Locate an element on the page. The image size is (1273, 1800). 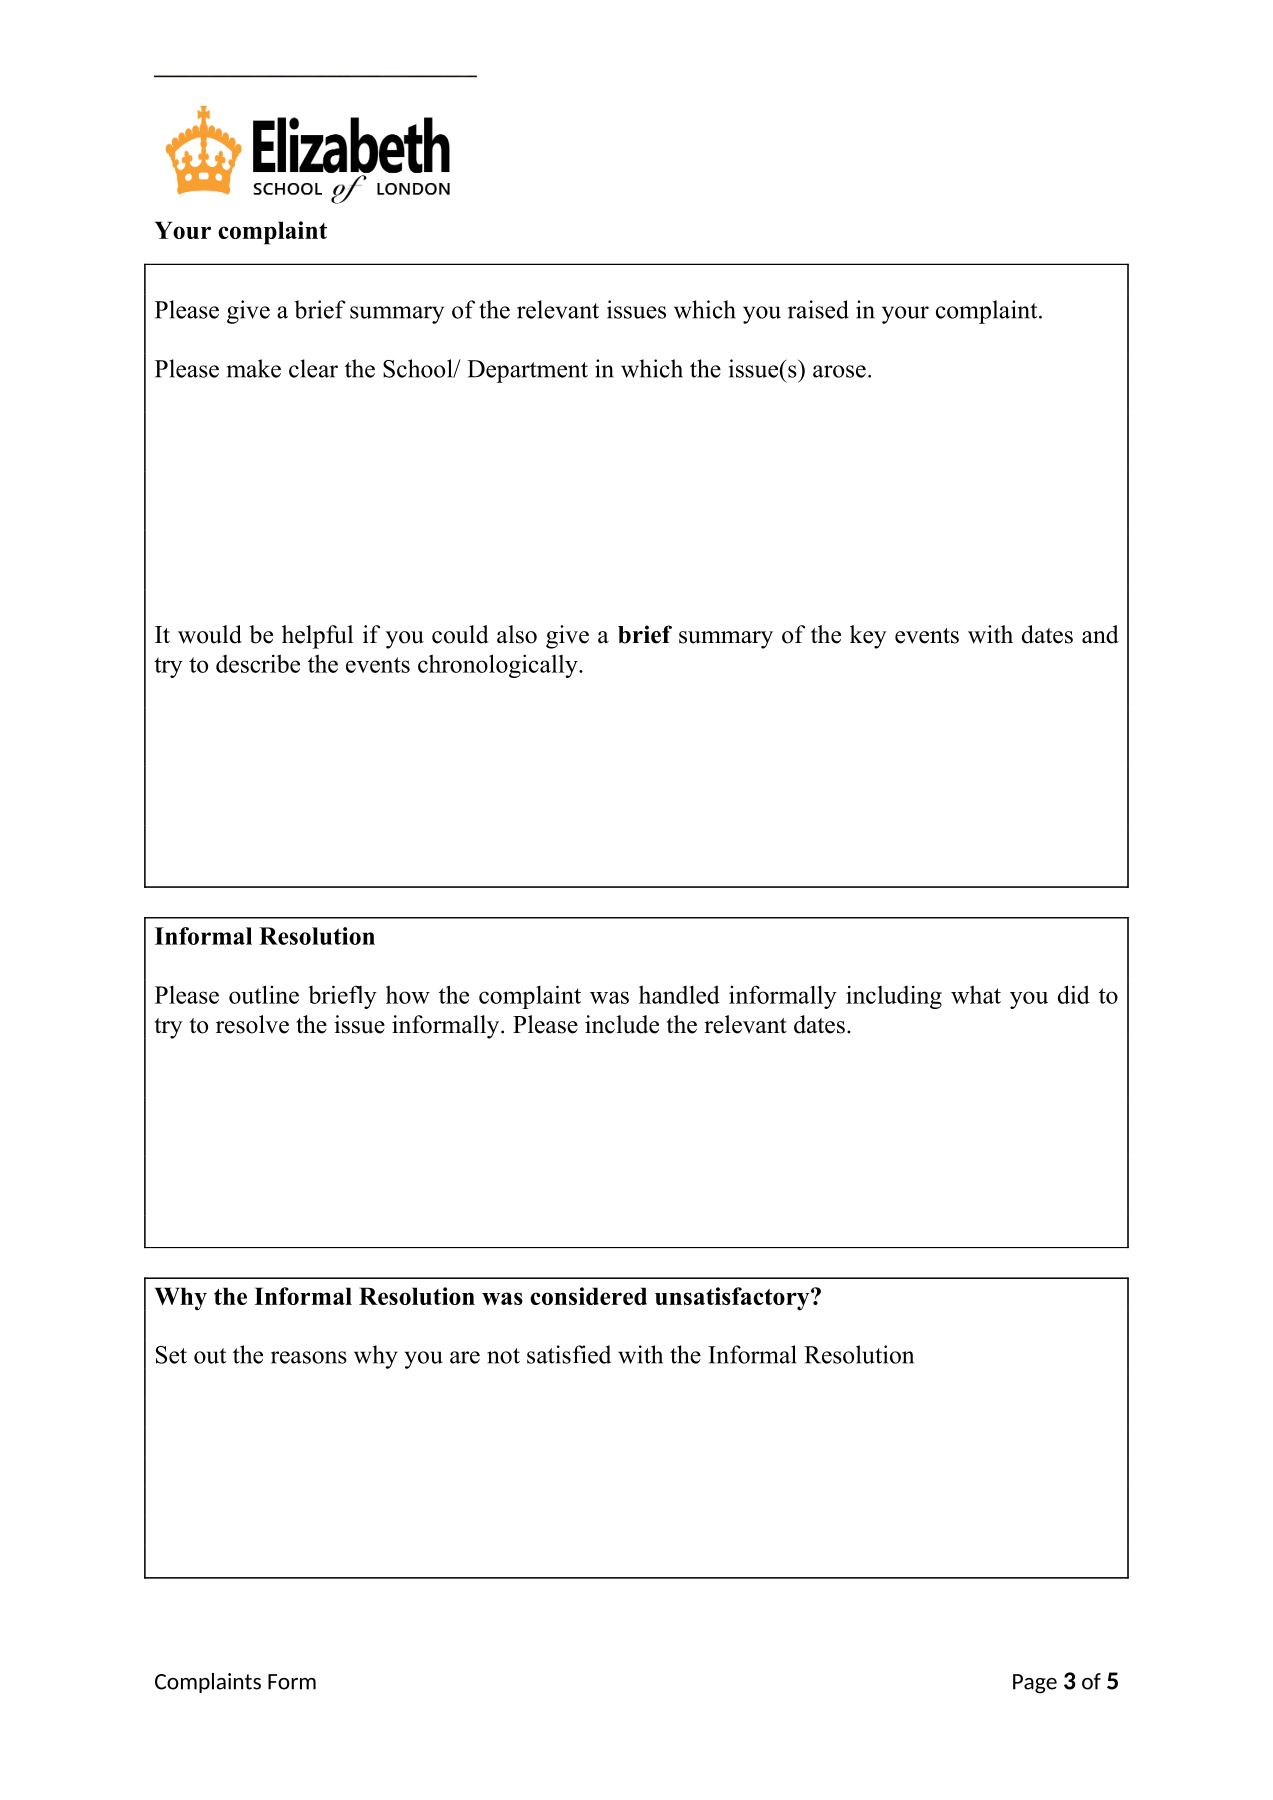
make is located at coordinates (254, 368).
